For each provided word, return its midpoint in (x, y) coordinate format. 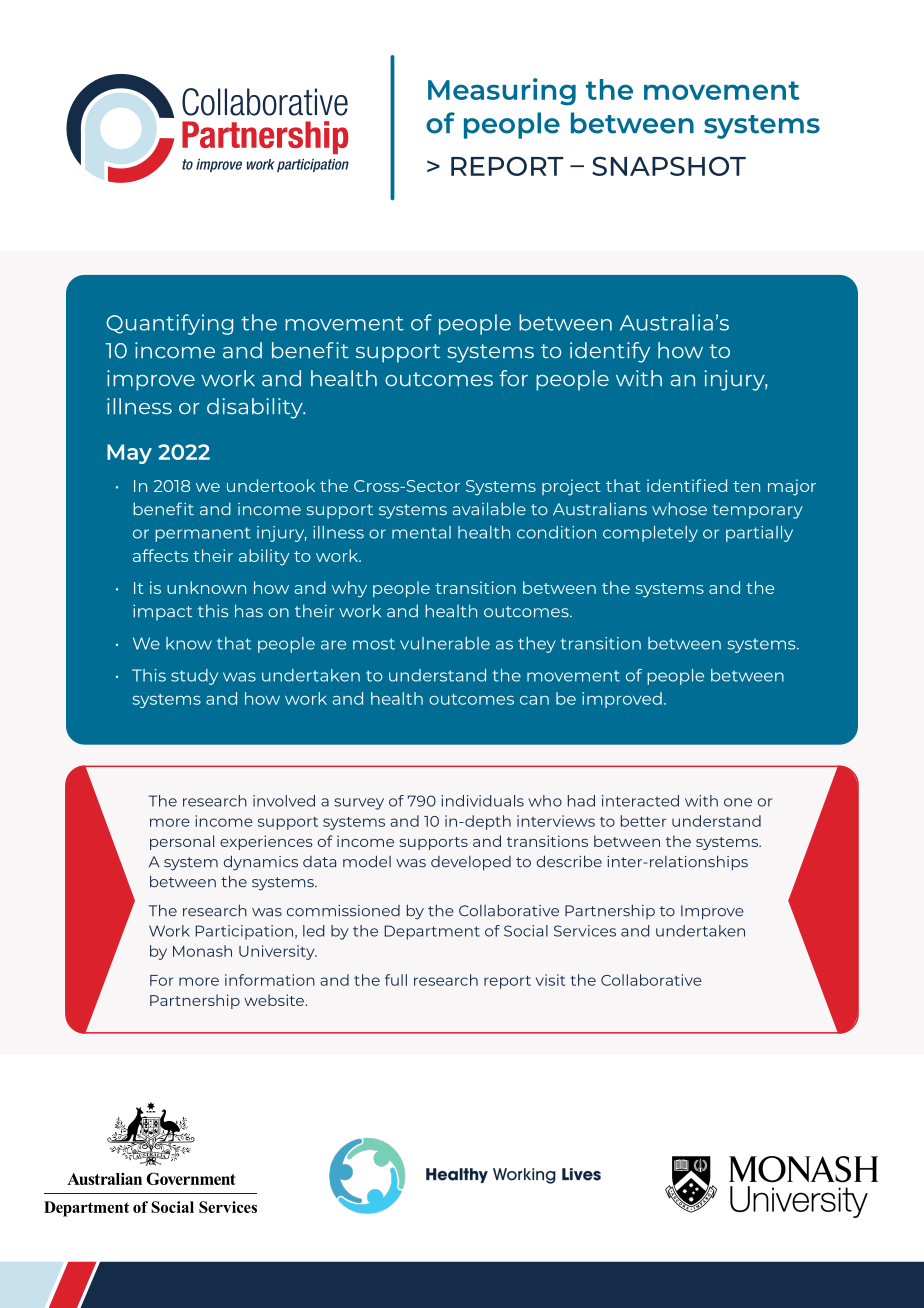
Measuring (502, 92)
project (571, 487)
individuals (482, 801)
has (249, 610)
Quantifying (169, 324)
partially (759, 534)
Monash (202, 951)
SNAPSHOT (669, 166)
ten (746, 486)
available (489, 508)
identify (610, 352)
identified (687, 485)
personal (182, 842)
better (643, 821)
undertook (271, 485)
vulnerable (445, 643)
